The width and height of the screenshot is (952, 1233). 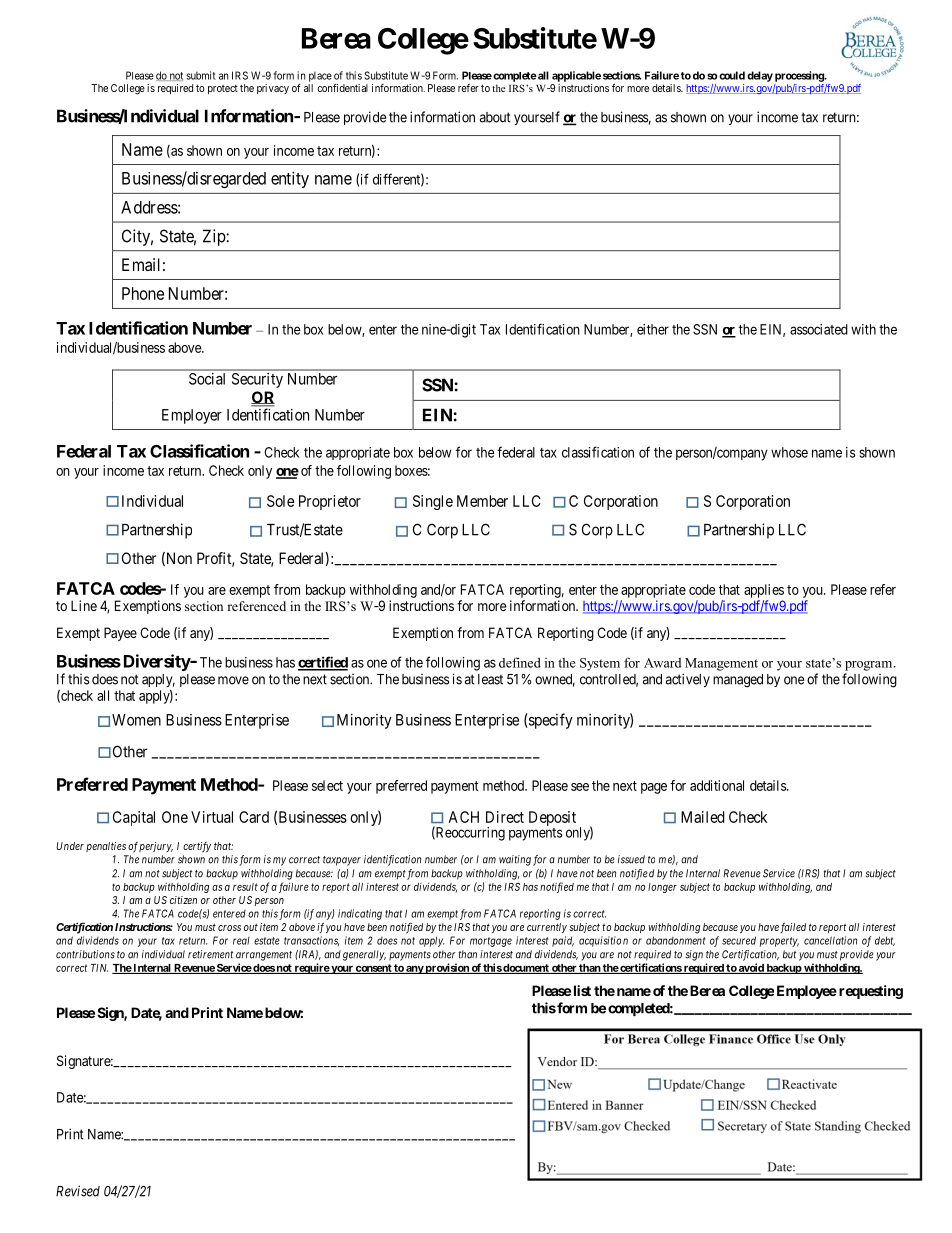 What do you see at coordinates (495, 117) in the screenshot?
I see `about` at bounding box center [495, 117].
